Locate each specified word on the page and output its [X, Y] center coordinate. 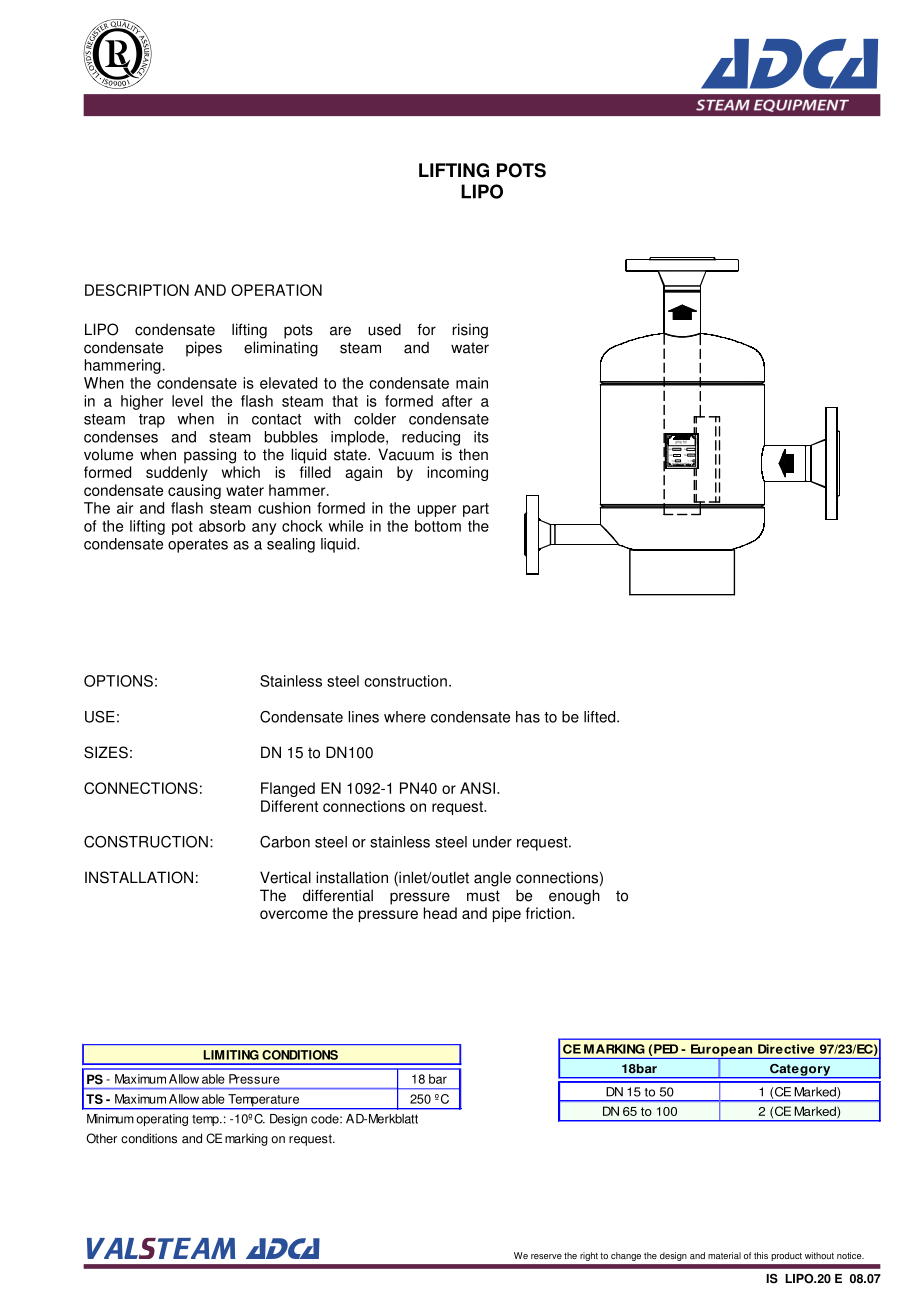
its [481, 437]
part [476, 510]
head [440, 913]
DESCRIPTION [137, 290]
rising [470, 331]
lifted [601, 717]
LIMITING [231, 1055]
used [384, 329]
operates [198, 546]
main [472, 383]
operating [162, 1120]
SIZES [106, 752]
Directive [786, 1049]
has [528, 717]
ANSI [477, 788]
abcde [117, 54]
